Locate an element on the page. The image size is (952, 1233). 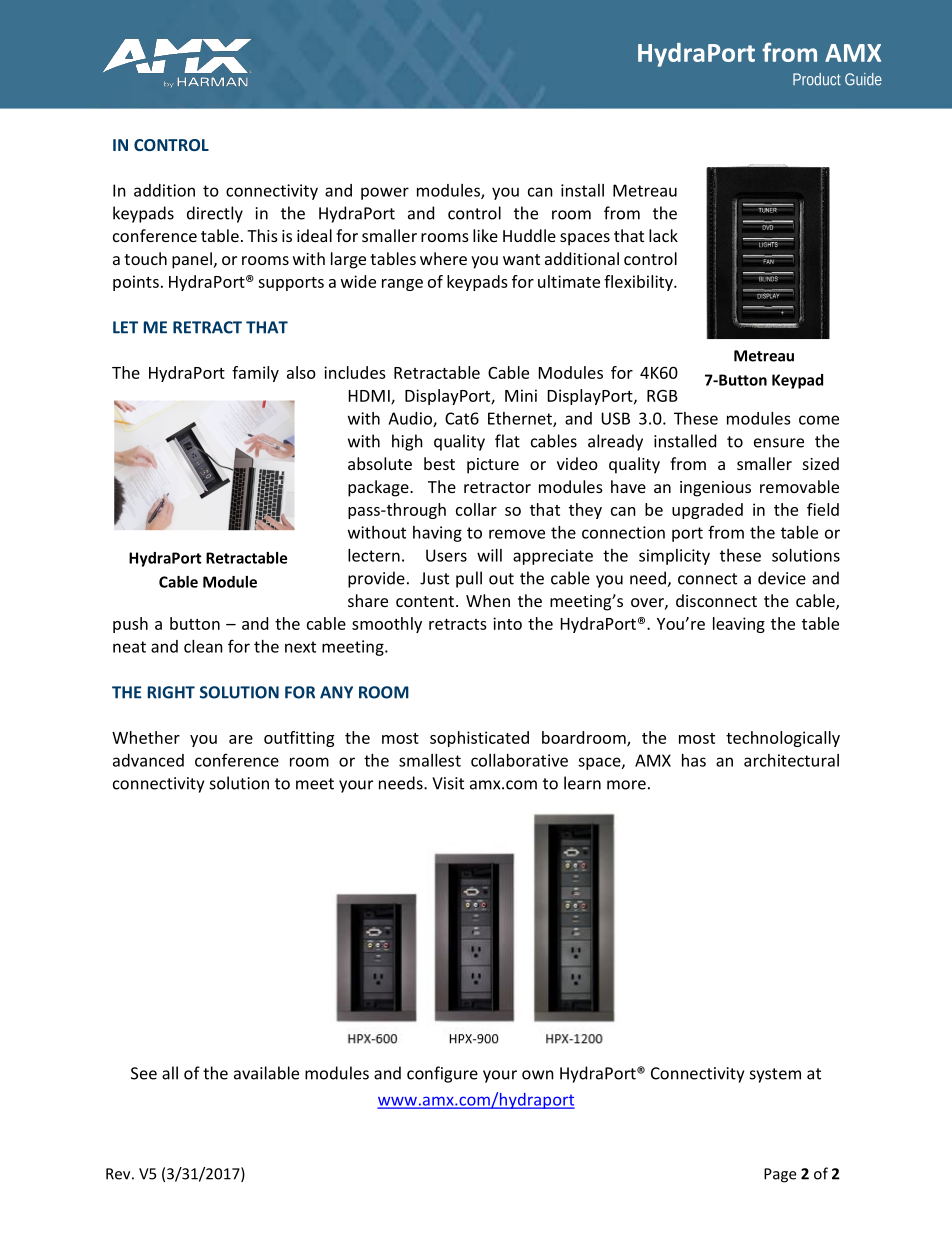
architectural is located at coordinates (791, 760).
